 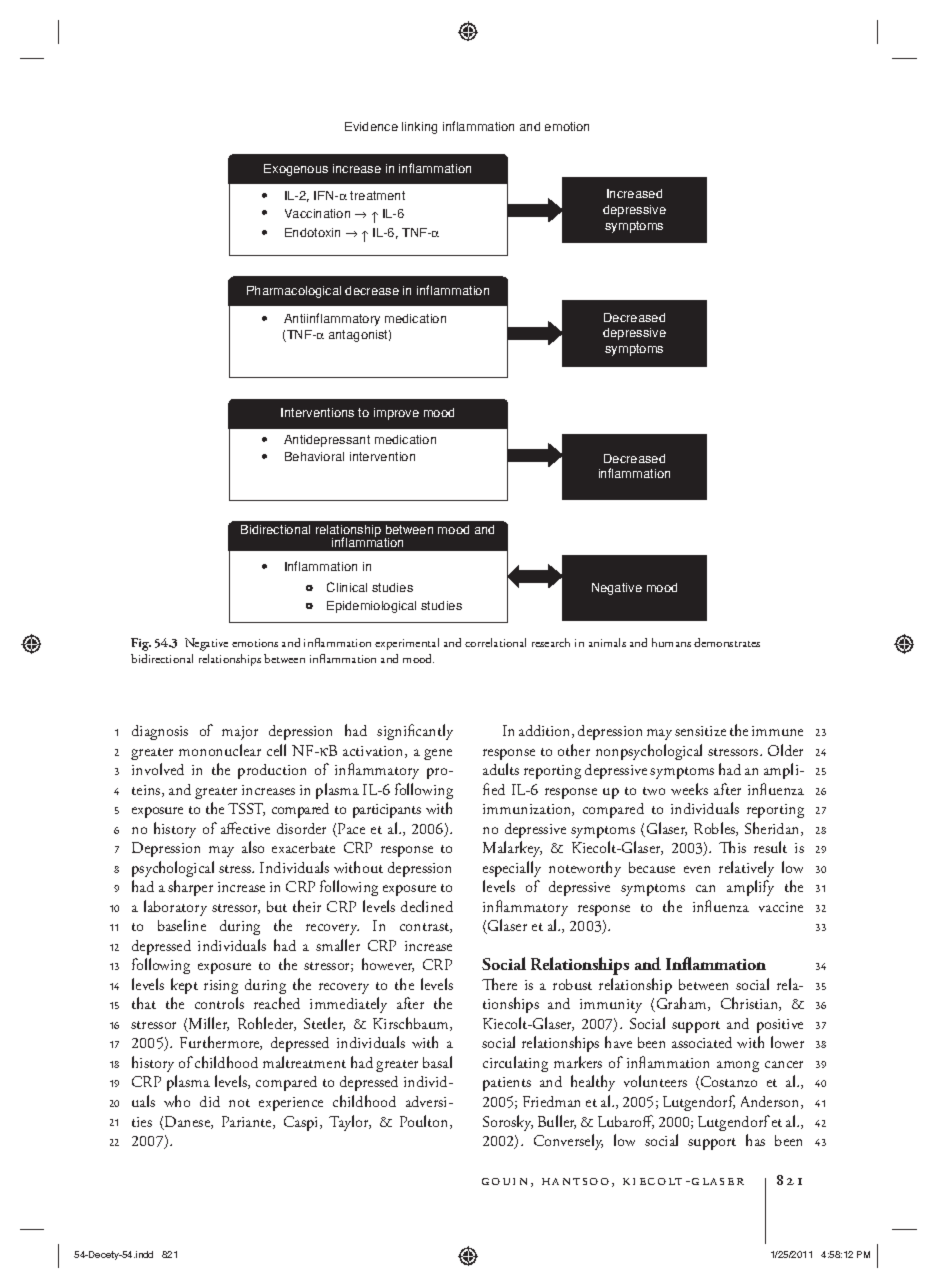 I want to click on Poulton, so click(x=425, y=1122).
